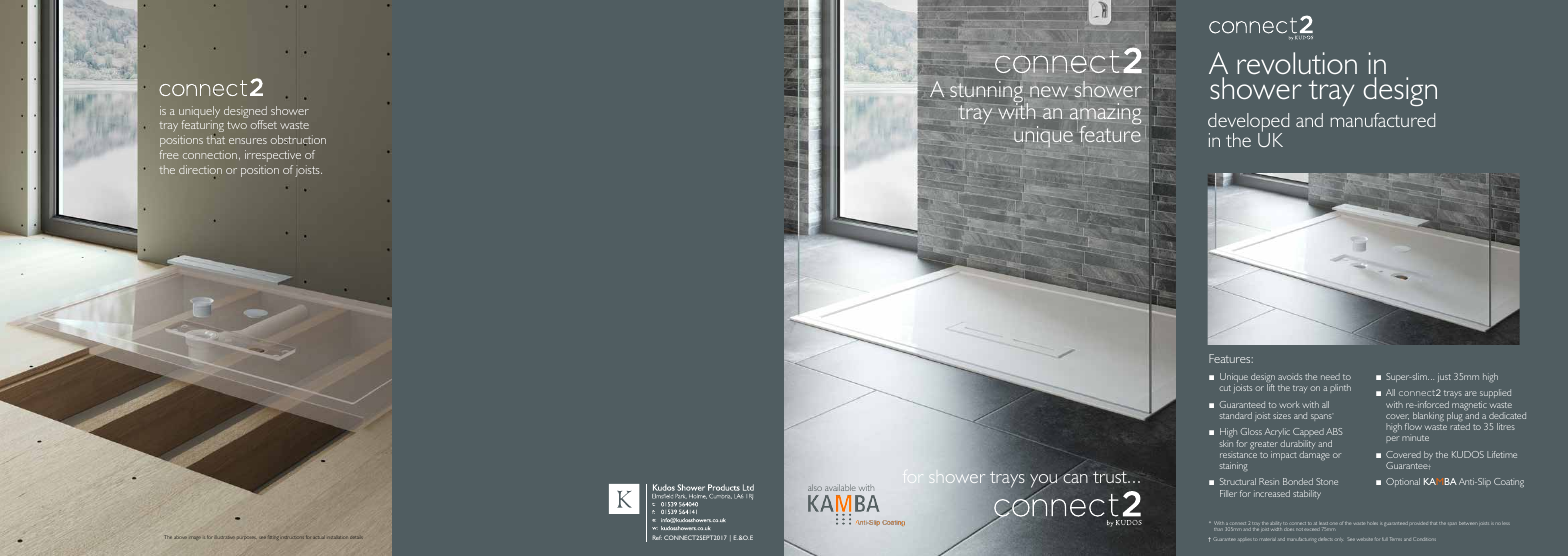  What do you see at coordinates (1105, 115) in the image?
I see `amazing` at bounding box center [1105, 115].
